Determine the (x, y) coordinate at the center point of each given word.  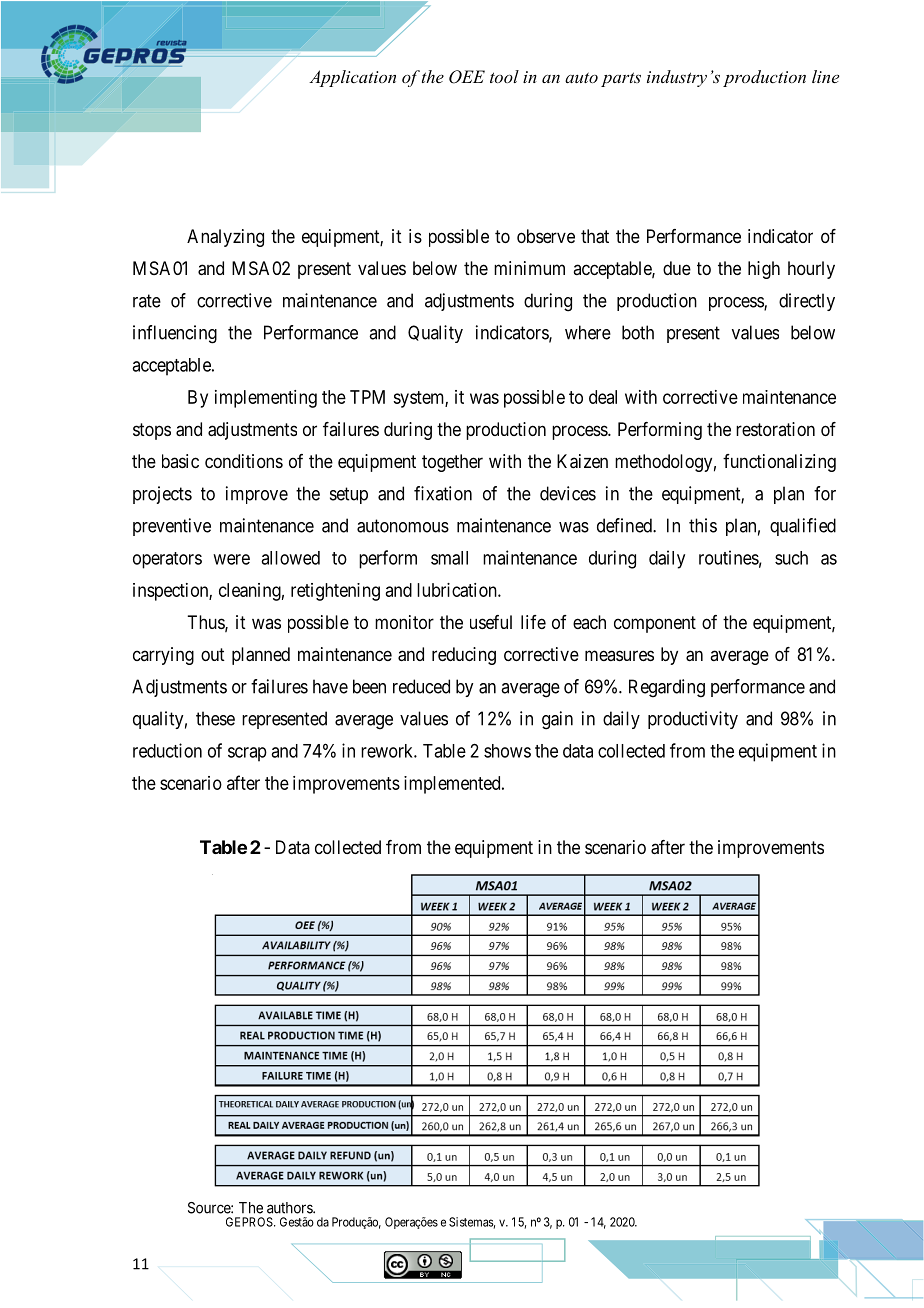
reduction (167, 750)
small (449, 558)
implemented (453, 785)
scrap (247, 754)
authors (290, 1208)
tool (504, 76)
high (764, 270)
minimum (529, 268)
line (825, 76)
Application (352, 78)
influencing (175, 334)
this (703, 525)
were (231, 559)
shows (507, 751)
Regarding (667, 688)
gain (557, 720)
